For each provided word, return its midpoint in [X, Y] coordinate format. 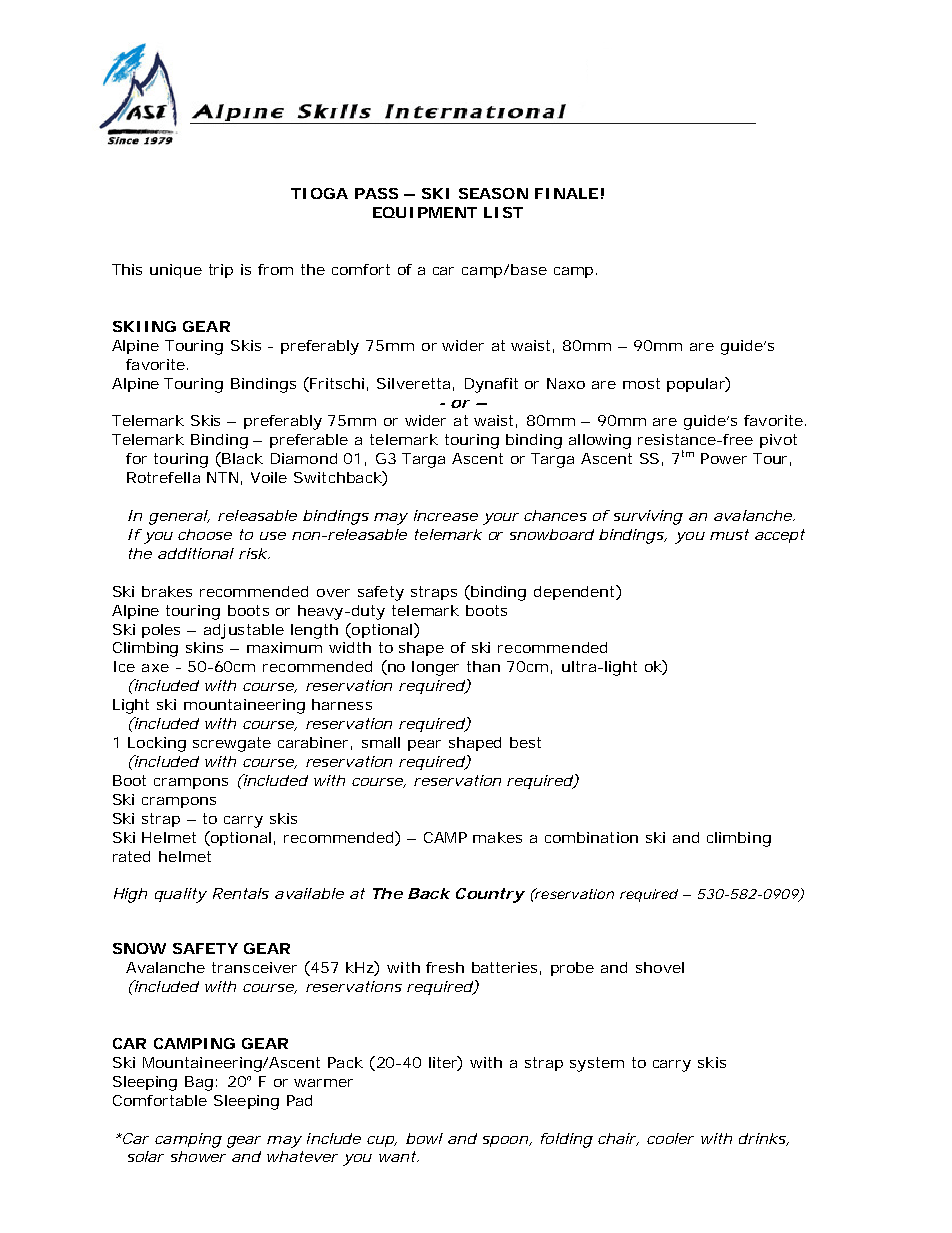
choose [205, 534]
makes [497, 837]
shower [198, 1156]
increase [446, 515]
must [729, 534]
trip [221, 271]
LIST [503, 212]
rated [131, 856]
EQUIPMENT [425, 212]
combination [591, 837]
